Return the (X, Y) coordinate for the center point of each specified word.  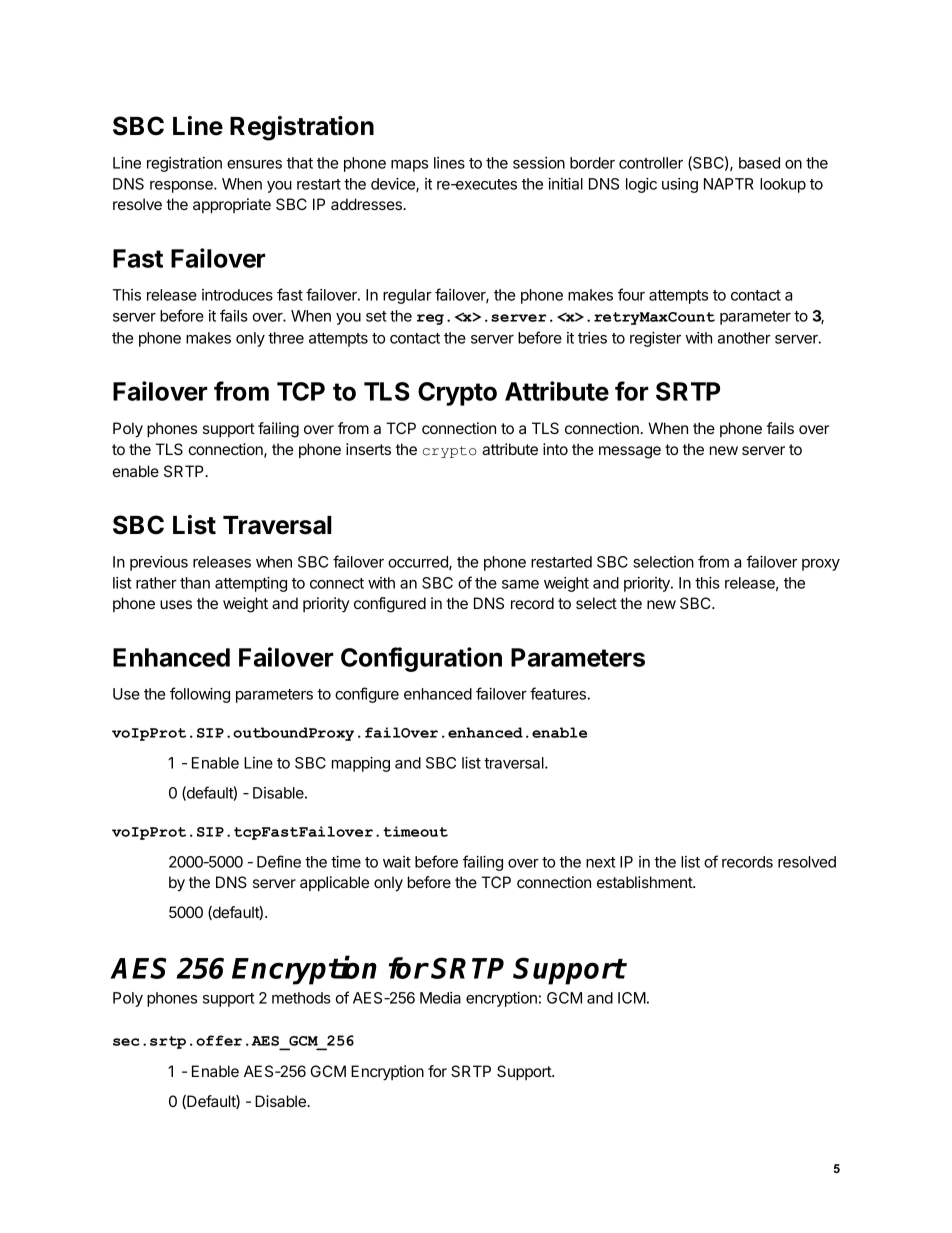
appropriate (232, 205)
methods (301, 998)
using (680, 185)
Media (440, 998)
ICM (632, 998)
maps (409, 166)
